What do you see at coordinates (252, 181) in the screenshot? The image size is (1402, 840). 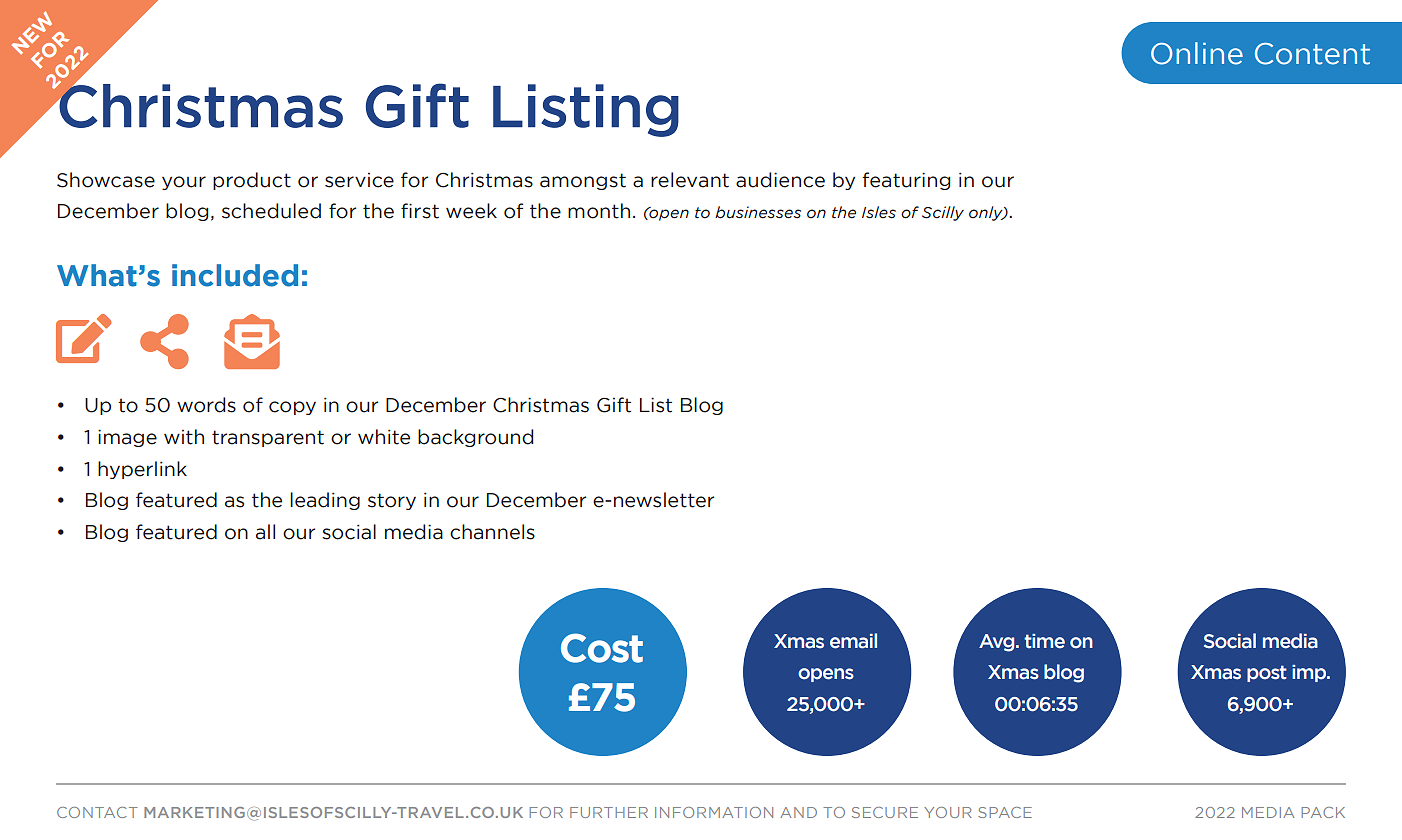 I see `product` at bounding box center [252, 181].
